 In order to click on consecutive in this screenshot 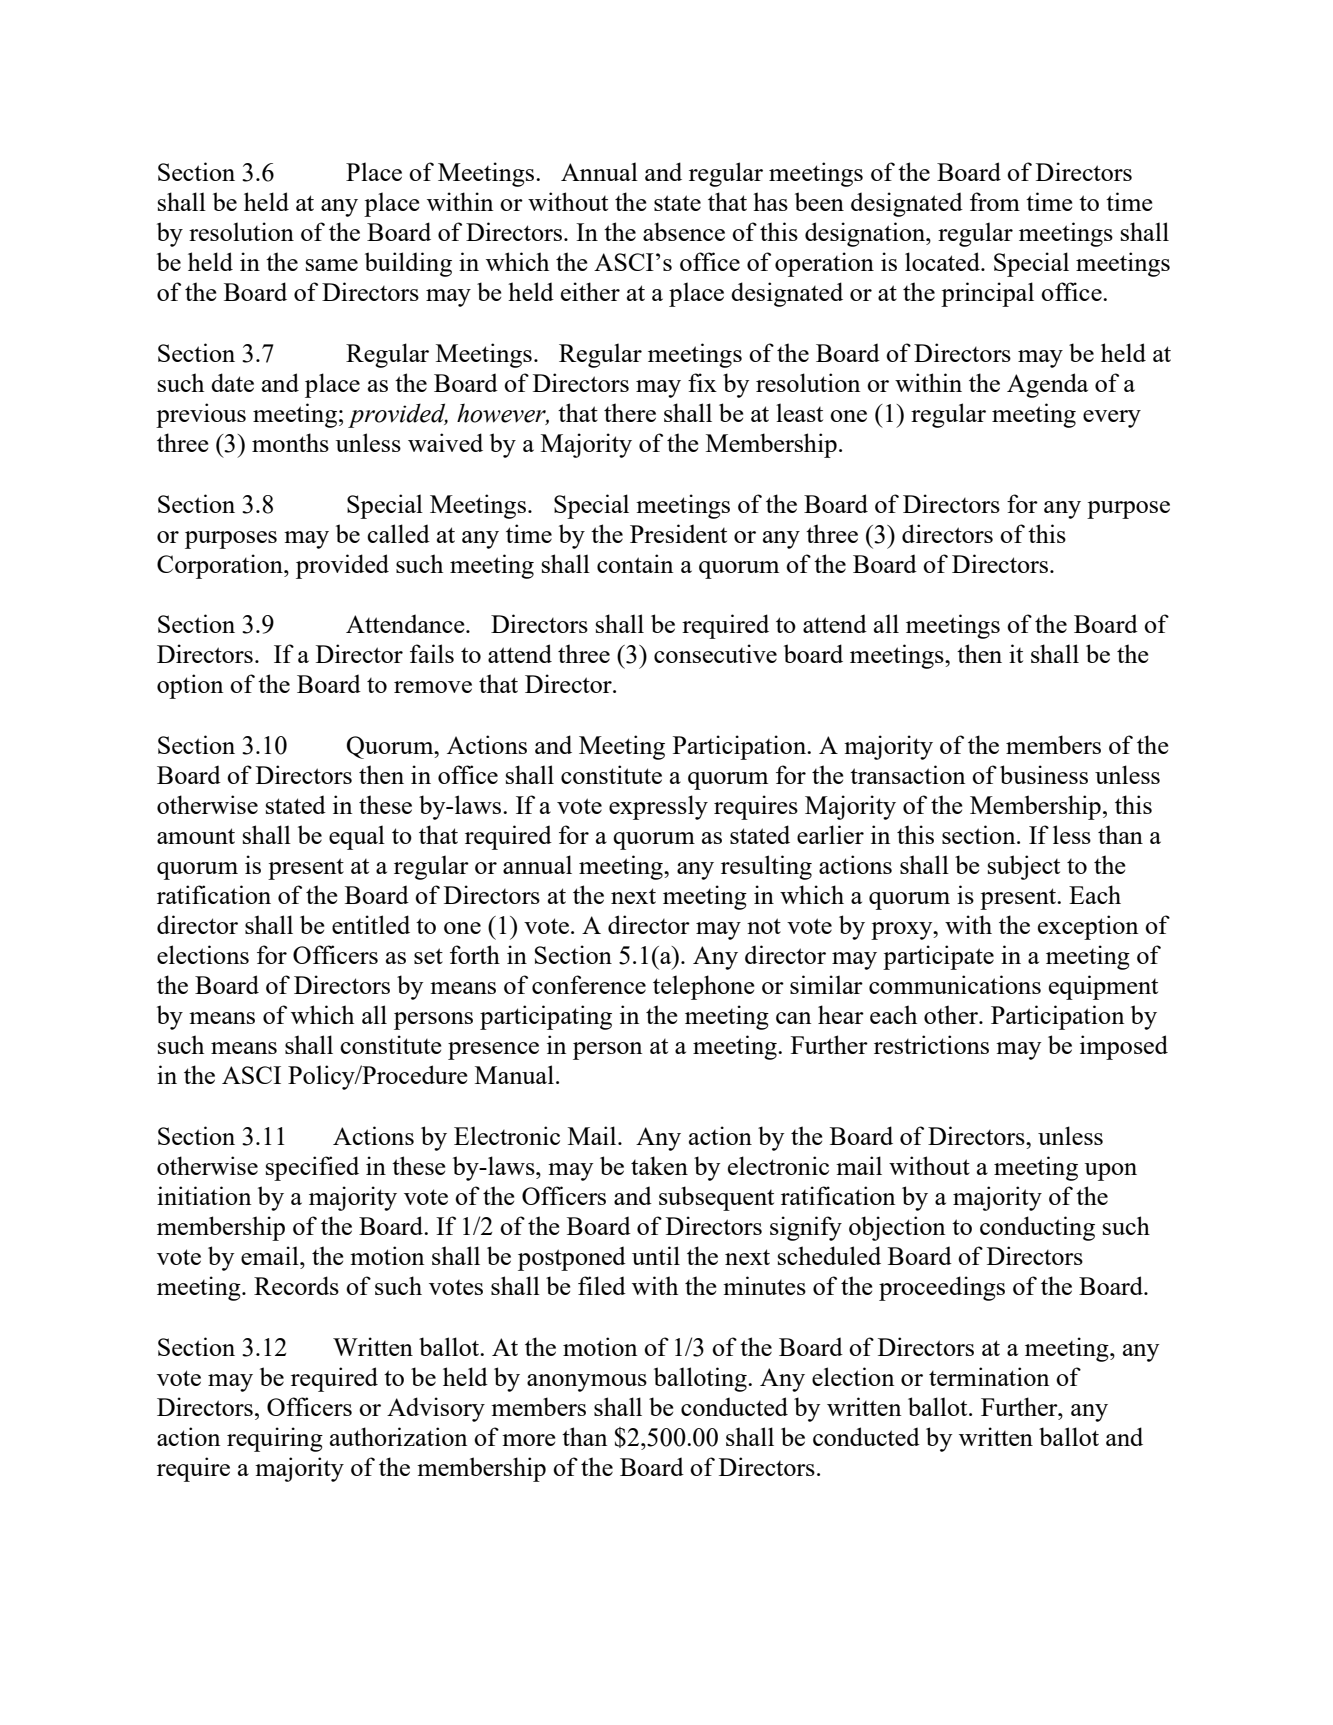, I will do `click(715, 653)`.
